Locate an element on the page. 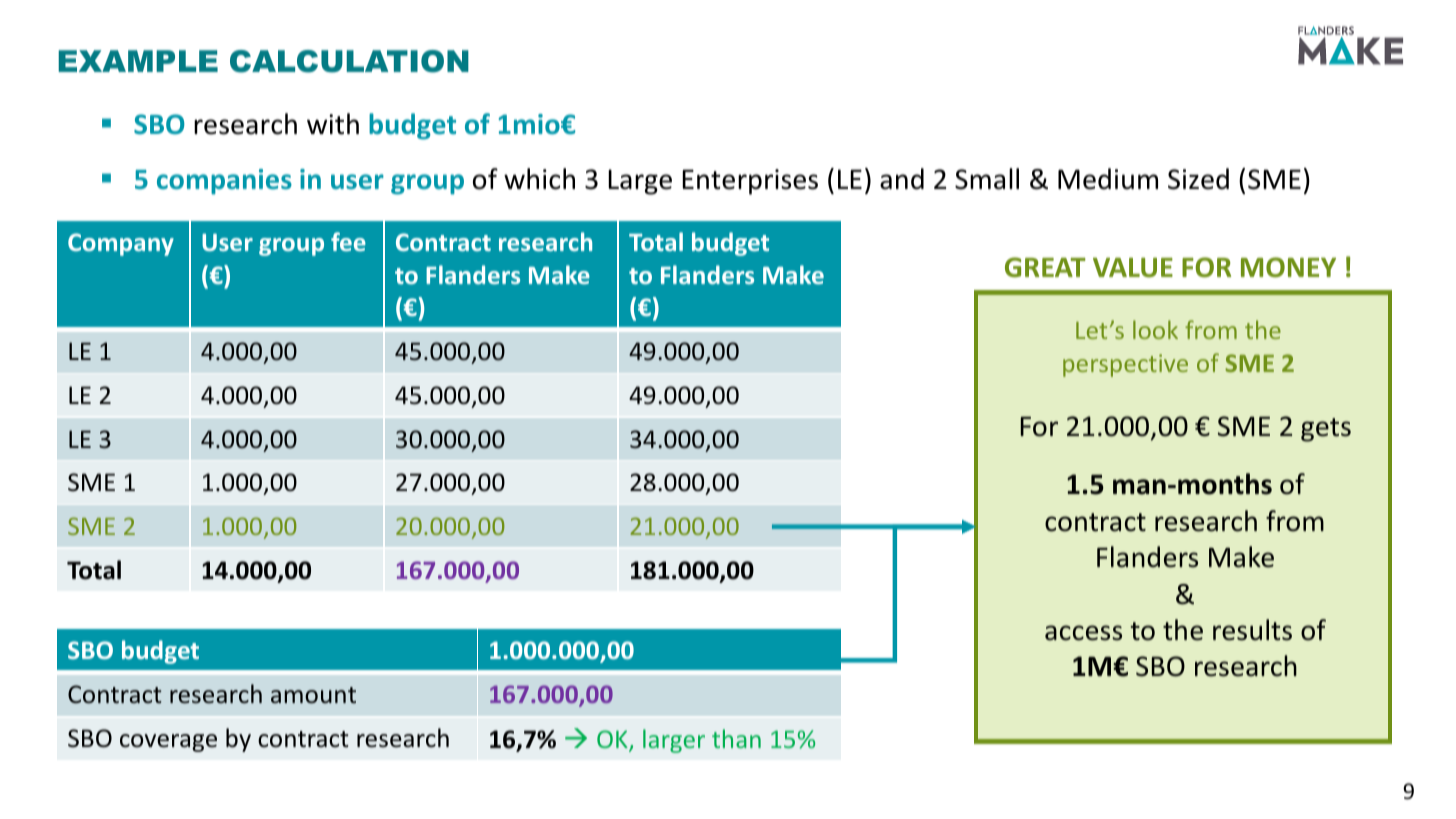  CALCULATION is located at coordinates (349, 61).
